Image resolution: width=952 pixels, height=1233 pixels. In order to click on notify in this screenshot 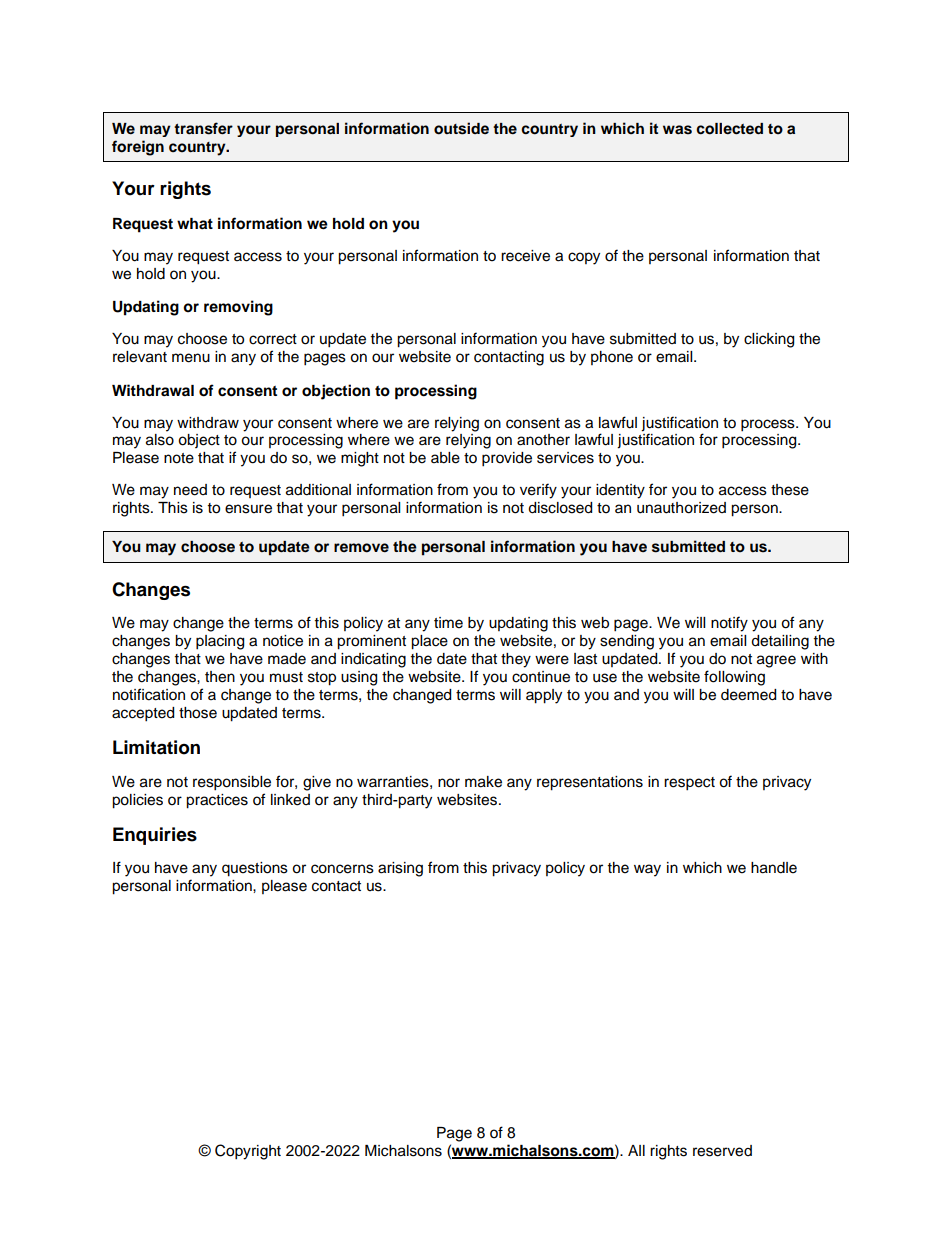, I will do `click(729, 624)`.
